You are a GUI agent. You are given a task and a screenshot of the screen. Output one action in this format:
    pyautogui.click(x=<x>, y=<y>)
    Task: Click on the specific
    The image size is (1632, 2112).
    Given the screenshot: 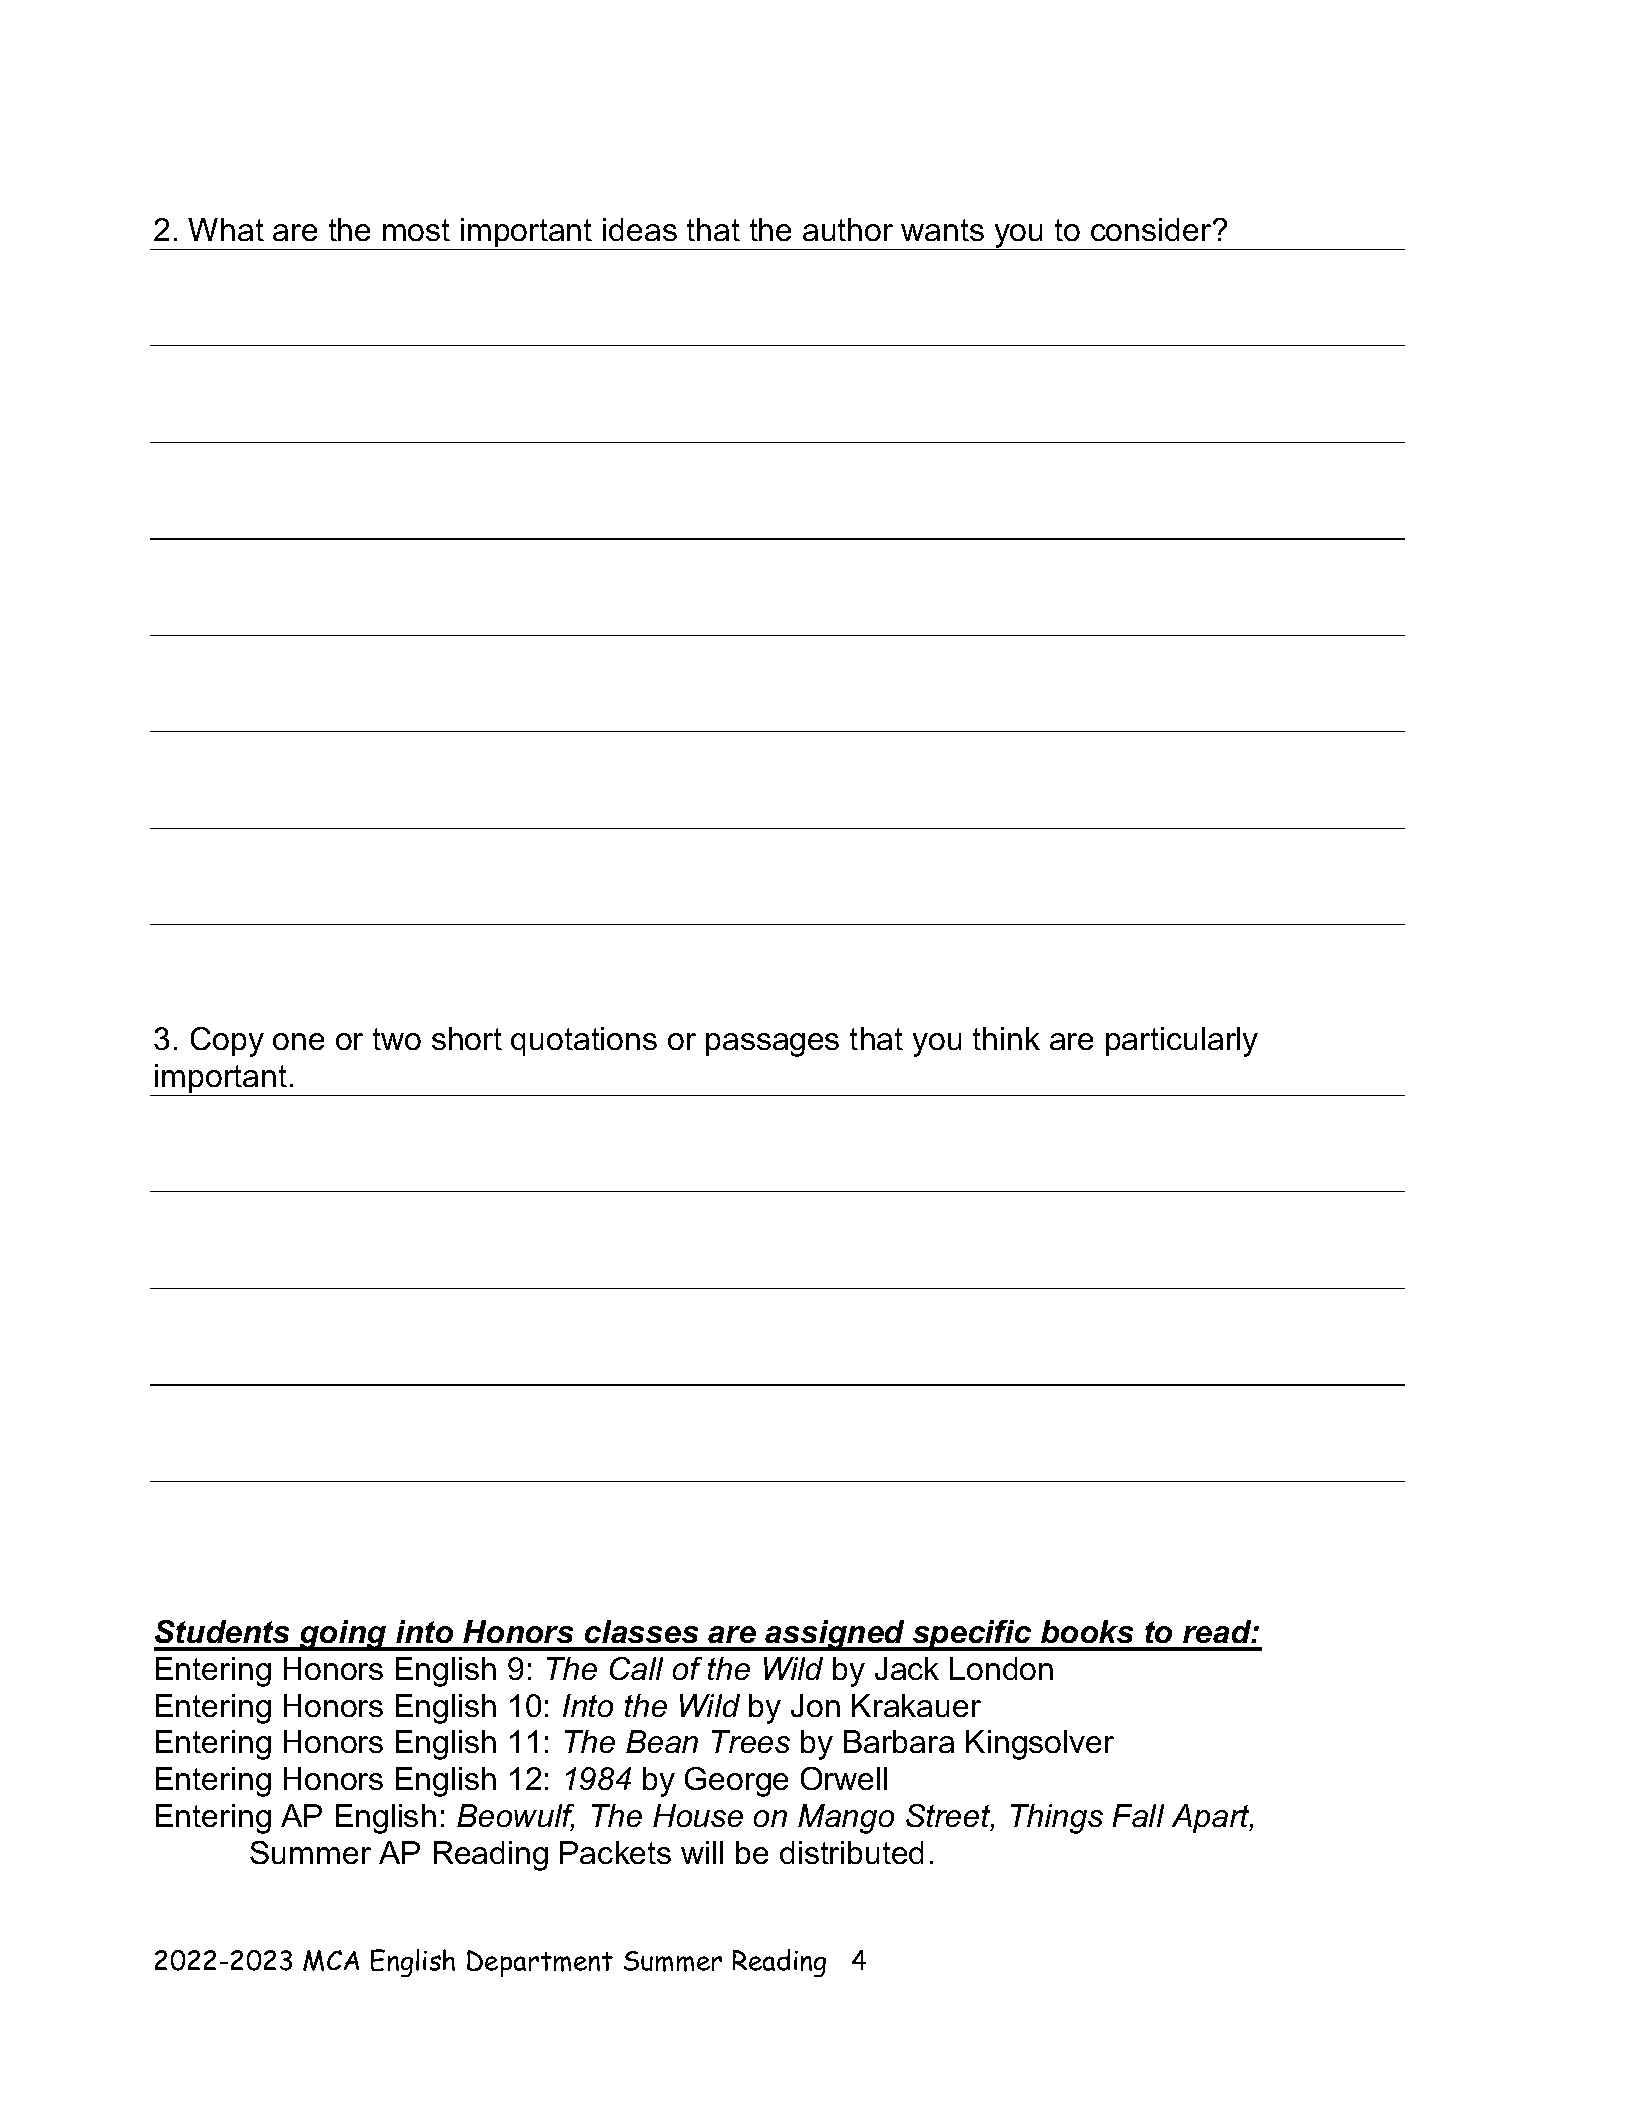 What is the action you would take?
    pyautogui.click(x=972, y=1635)
